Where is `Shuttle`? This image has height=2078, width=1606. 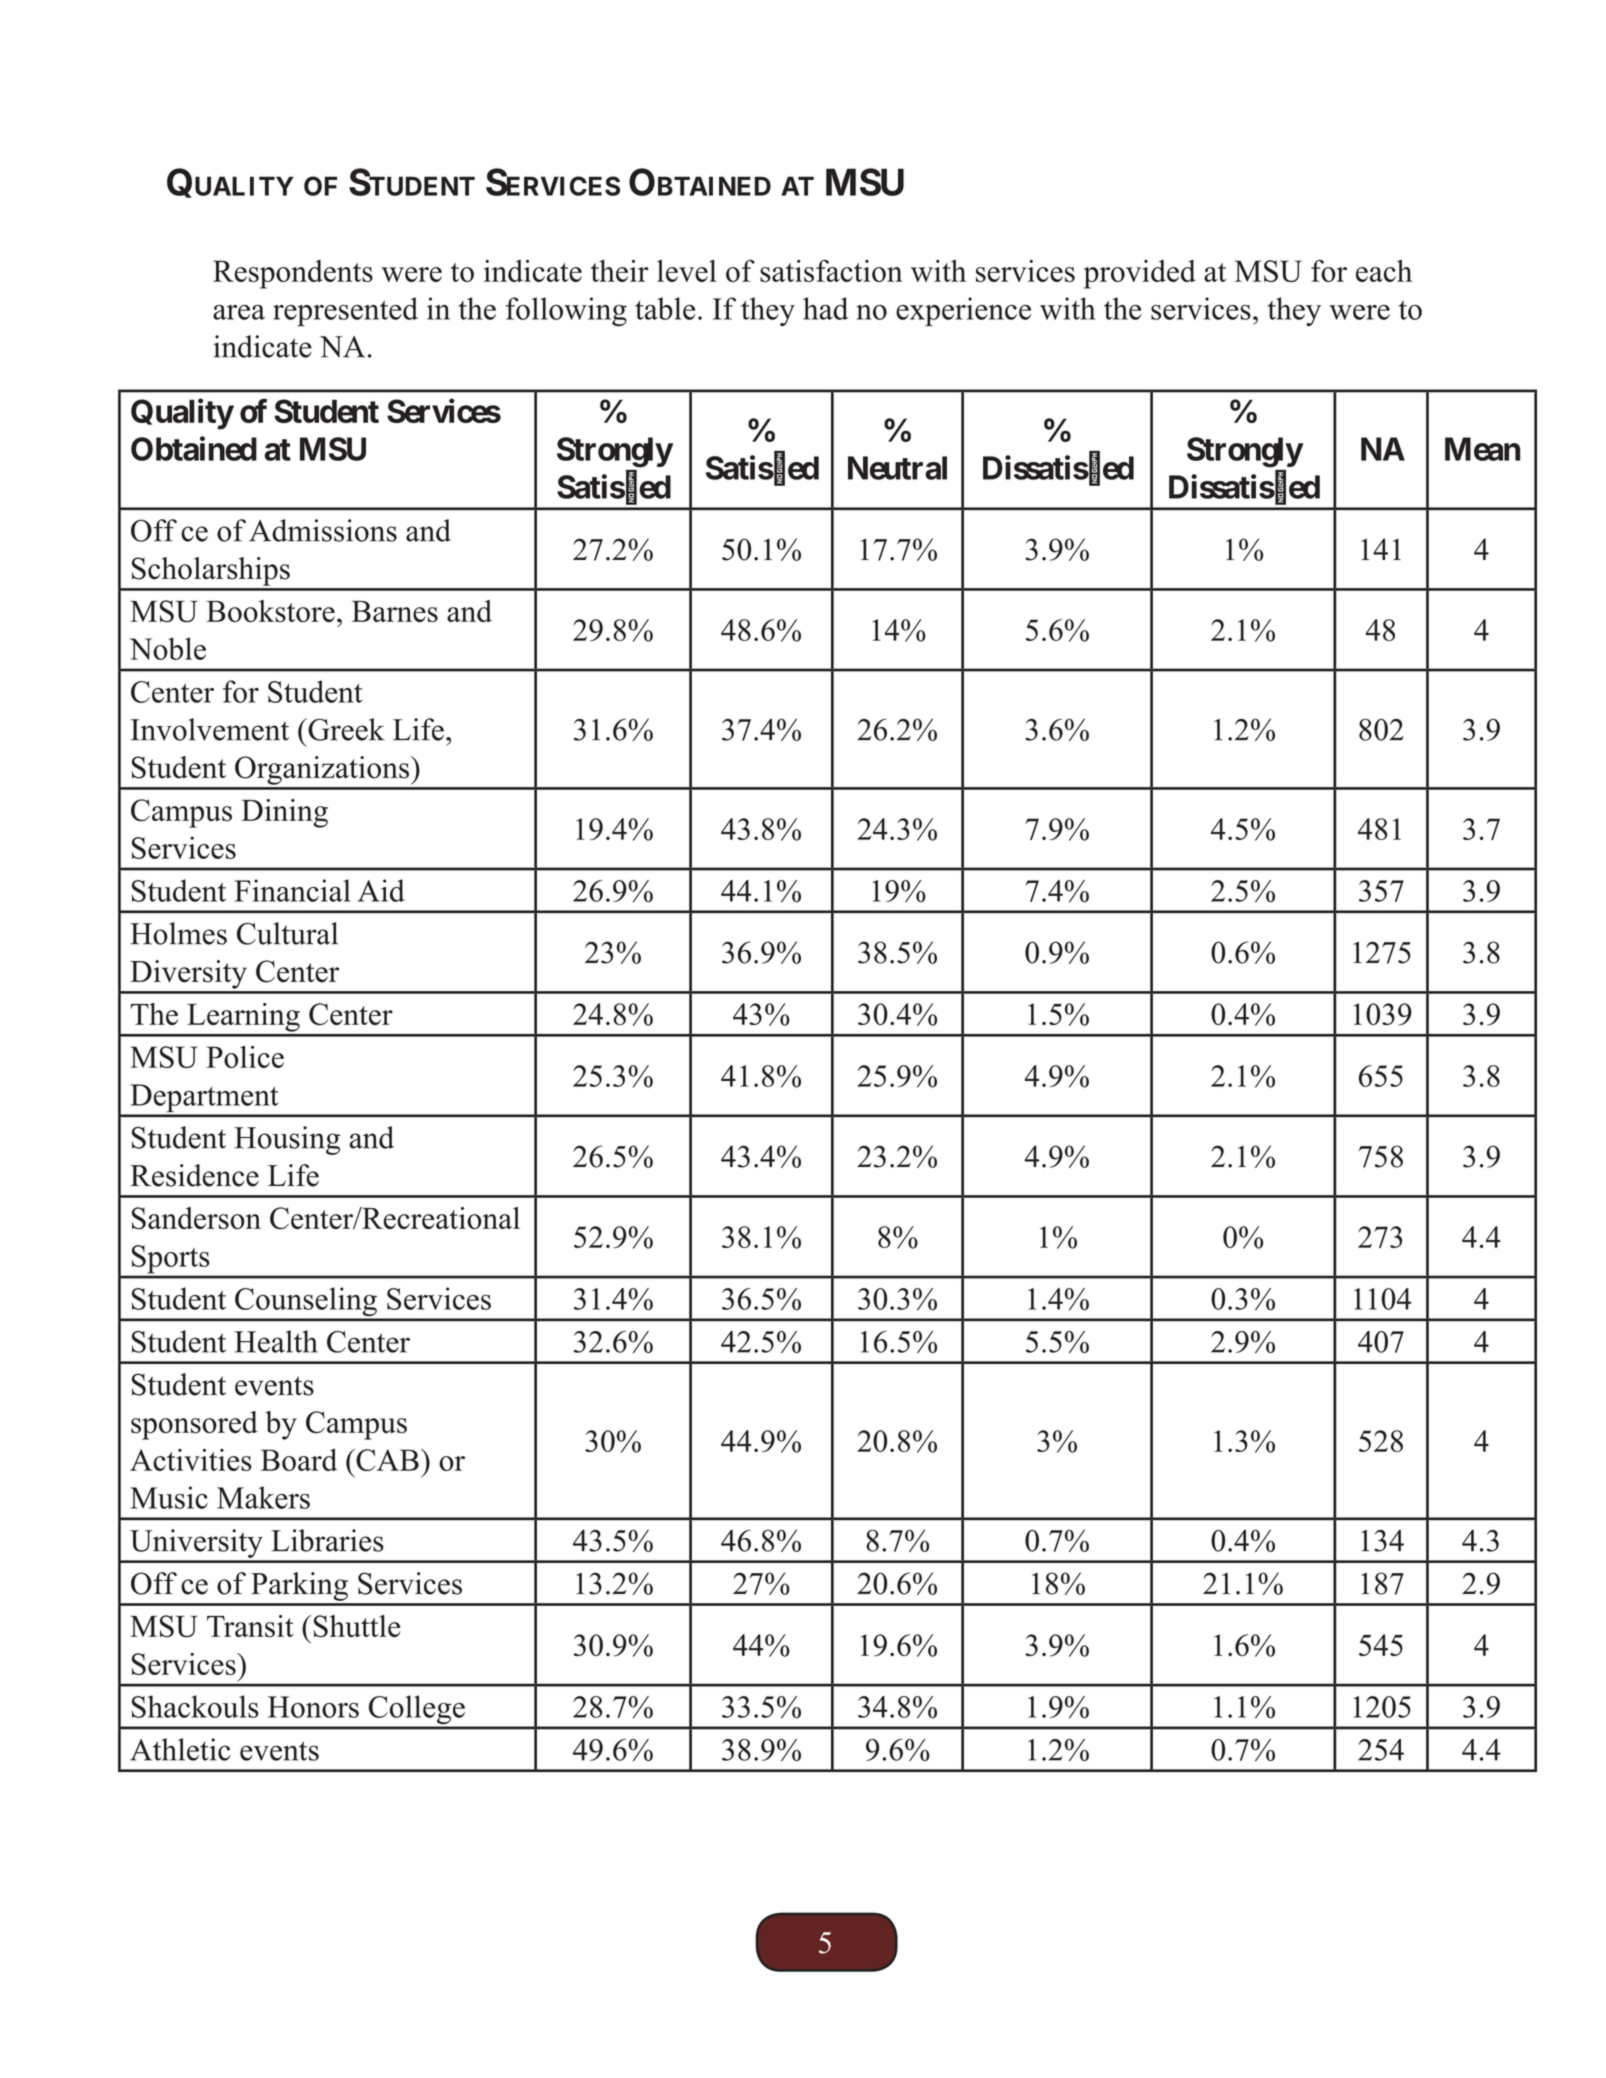
Shuttle is located at coordinates (357, 1626).
